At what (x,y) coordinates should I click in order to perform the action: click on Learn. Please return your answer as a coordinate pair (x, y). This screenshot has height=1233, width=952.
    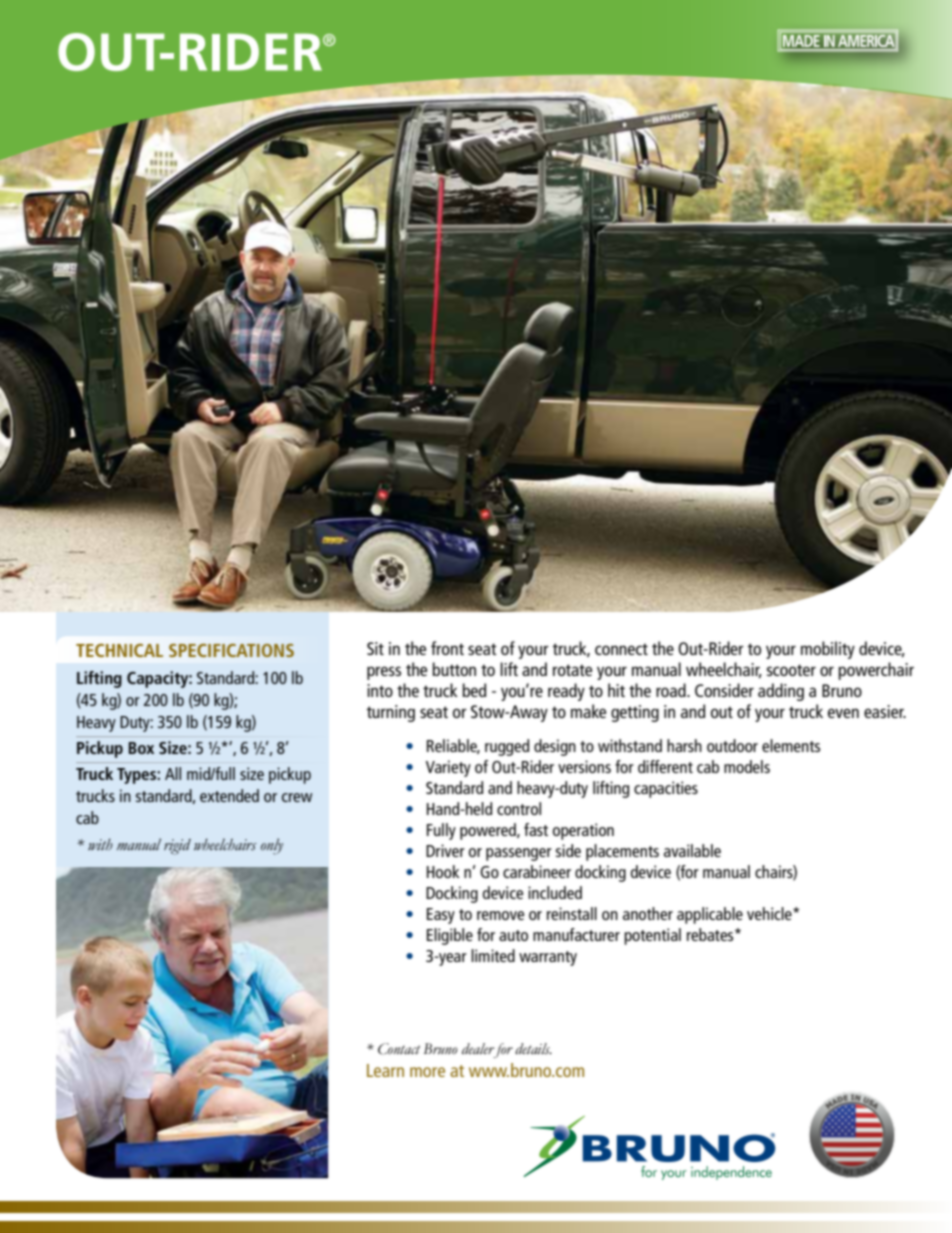
    Looking at the image, I should click on (385, 1070).
